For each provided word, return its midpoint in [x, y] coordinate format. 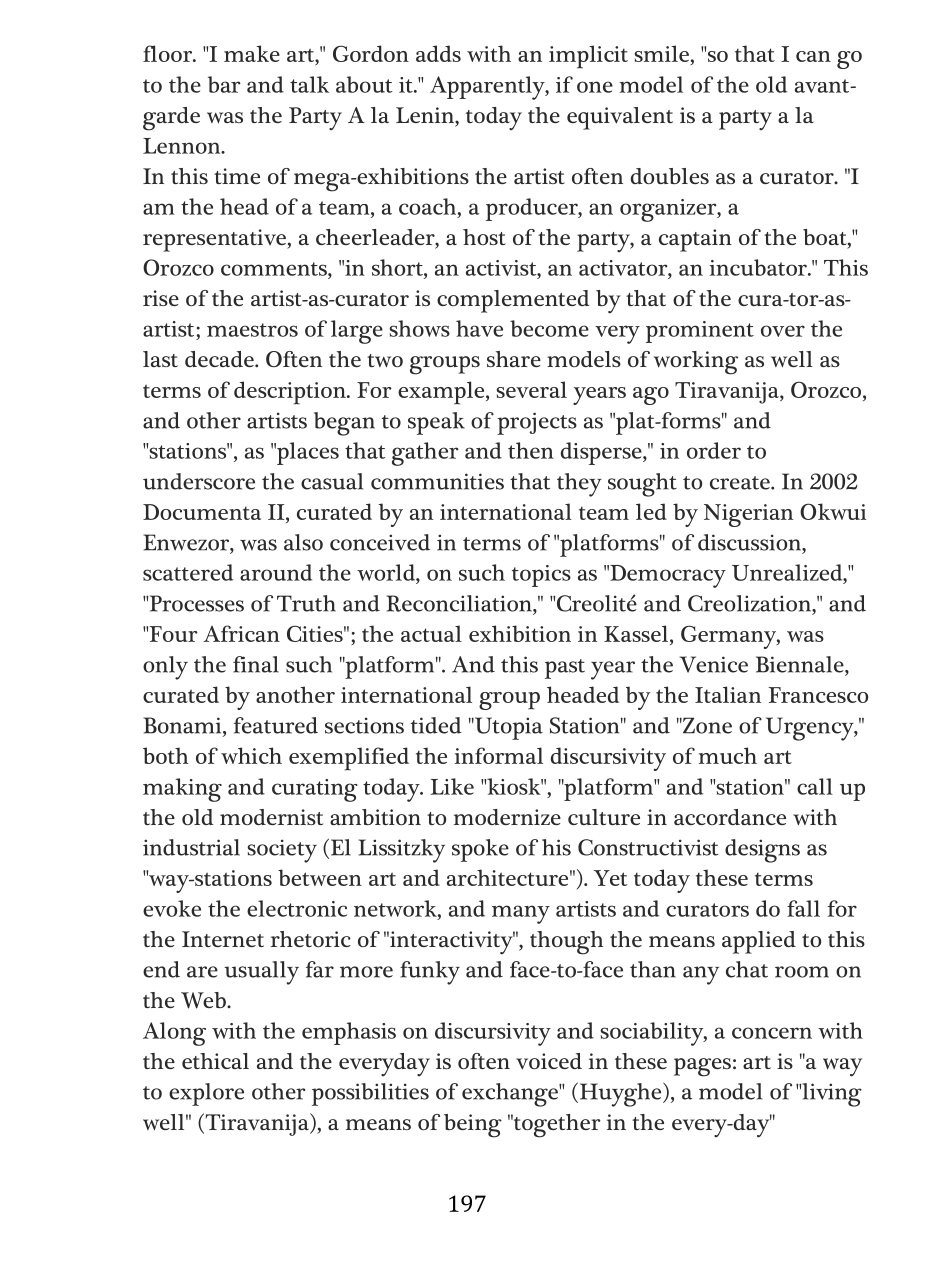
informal [499, 755]
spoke [480, 850]
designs [762, 851]
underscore [199, 481]
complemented [513, 301]
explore [206, 1094]
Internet [223, 939]
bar [224, 84]
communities [437, 481]
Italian [728, 694]
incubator [759, 267]
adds [438, 53]
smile [663, 55]
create [741, 483]
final [256, 664]
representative [215, 240]
